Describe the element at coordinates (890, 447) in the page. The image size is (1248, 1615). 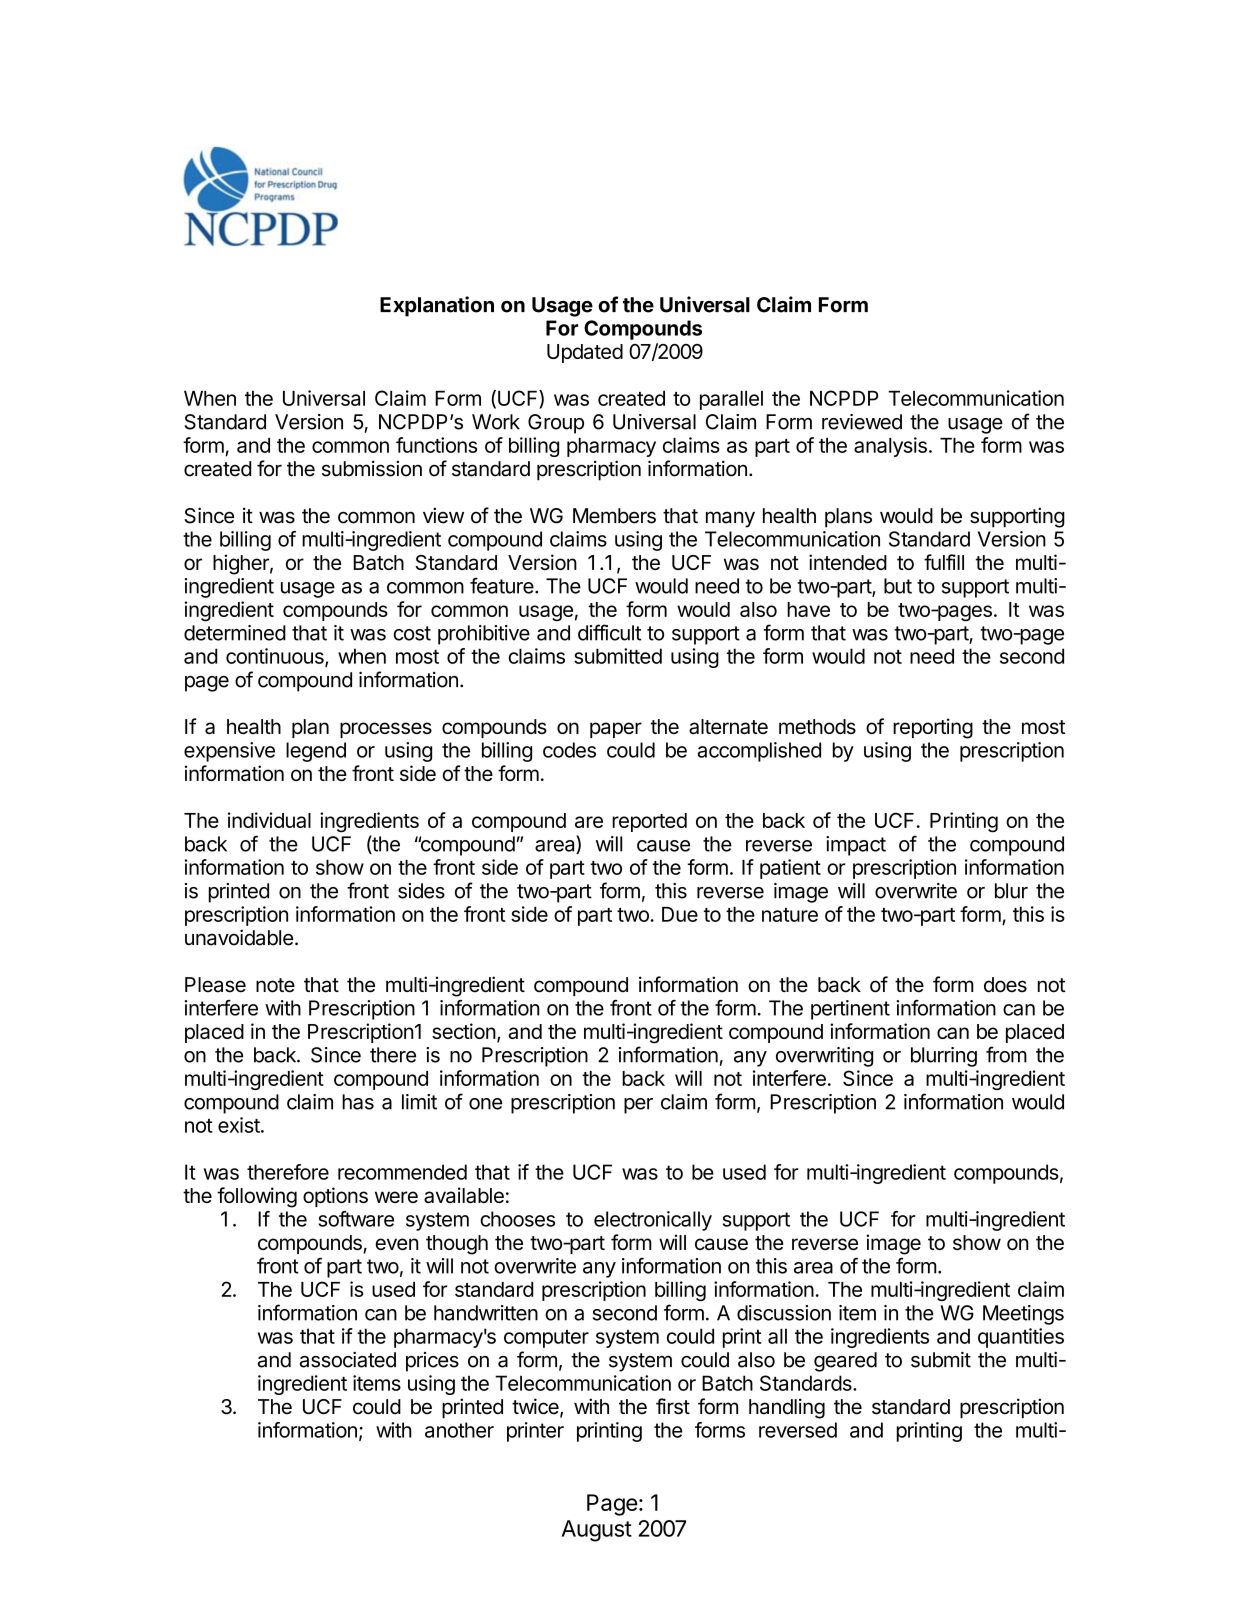
I see `analysis` at that location.
